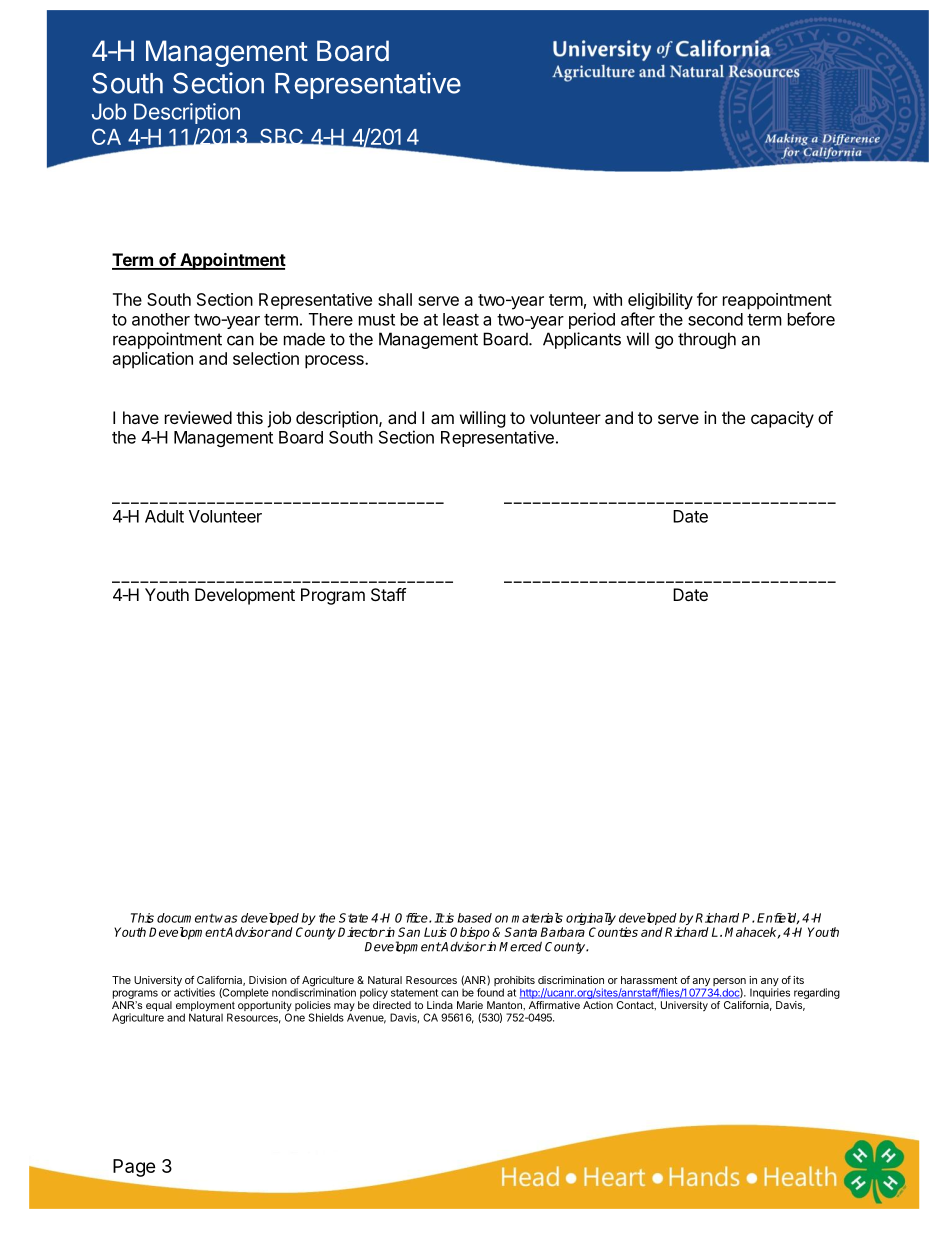  Describe the element at coordinates (186, 918) in the document. I see `document` at that location.
